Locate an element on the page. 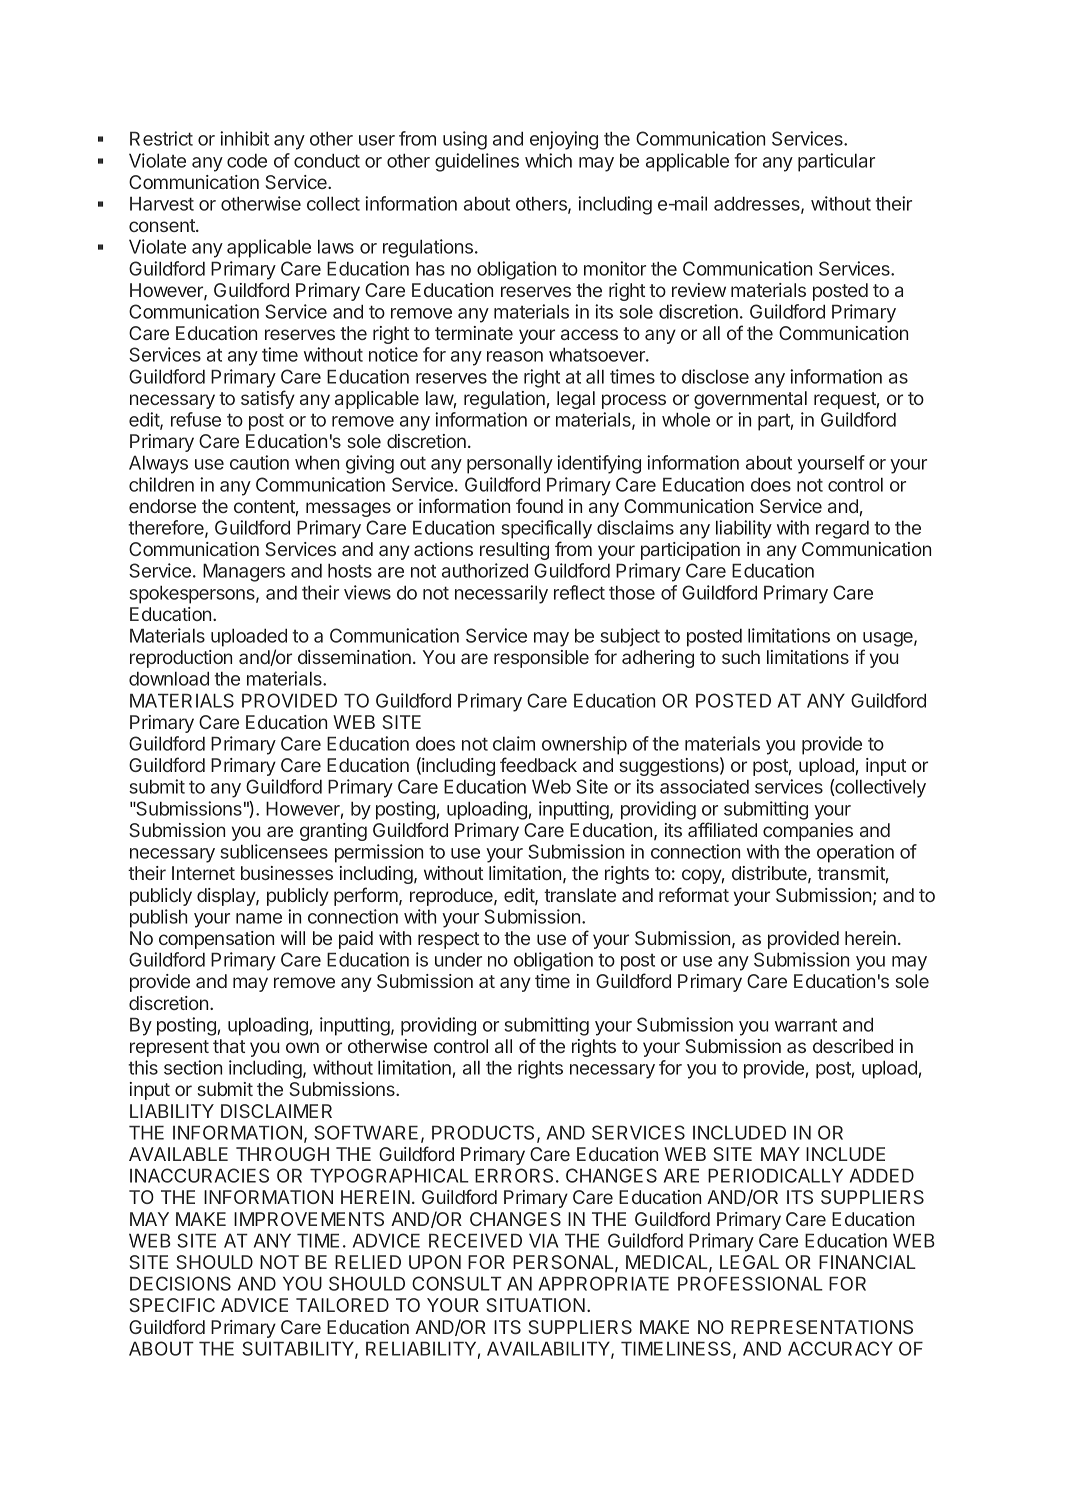 The image size is (1065, 1506). guidelines is located at coordinates (477, 162).
